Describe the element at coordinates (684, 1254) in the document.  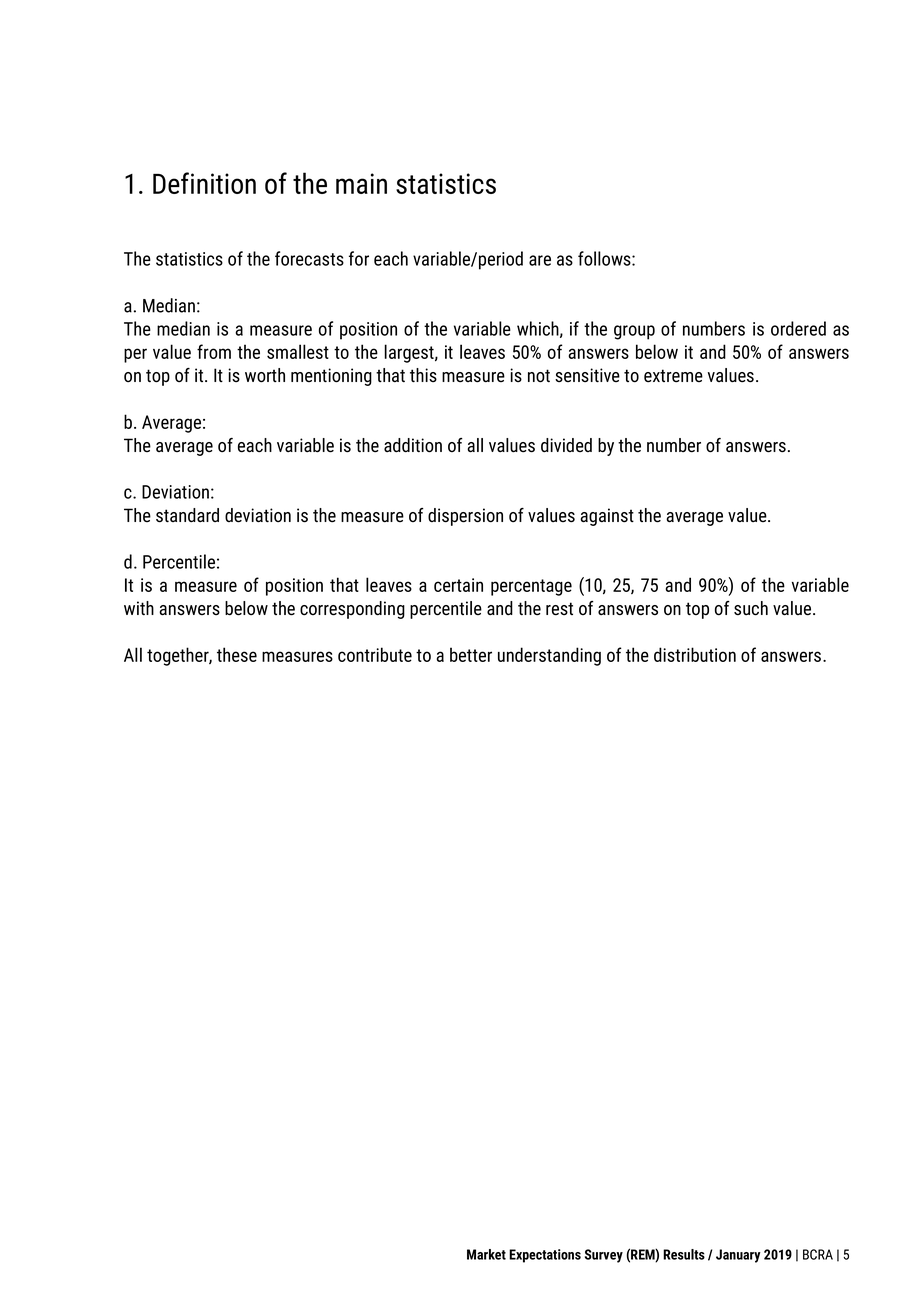
I see `Results` at that location.
